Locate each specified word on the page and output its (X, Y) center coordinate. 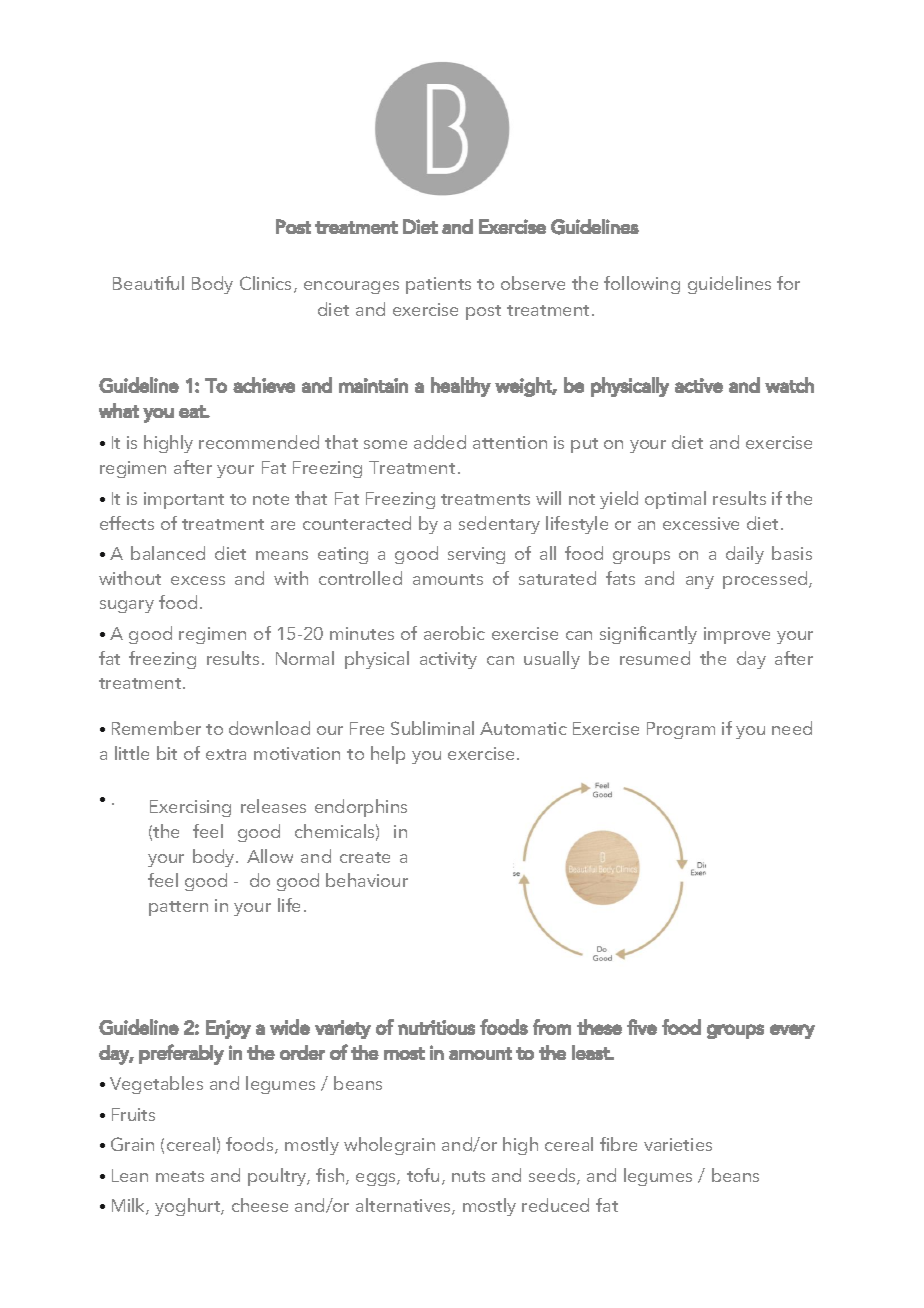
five (642, 1027)
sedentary (499, 525)
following (642, 285)
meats (180, 1176)
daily (745, 555)
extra (226, 754)
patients (438, 285)
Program (681, 730)
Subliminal (432, 728)
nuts (468, 1176)
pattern (178, 908)
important (184, 500)
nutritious (436, 1027)
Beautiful (148, 283)
